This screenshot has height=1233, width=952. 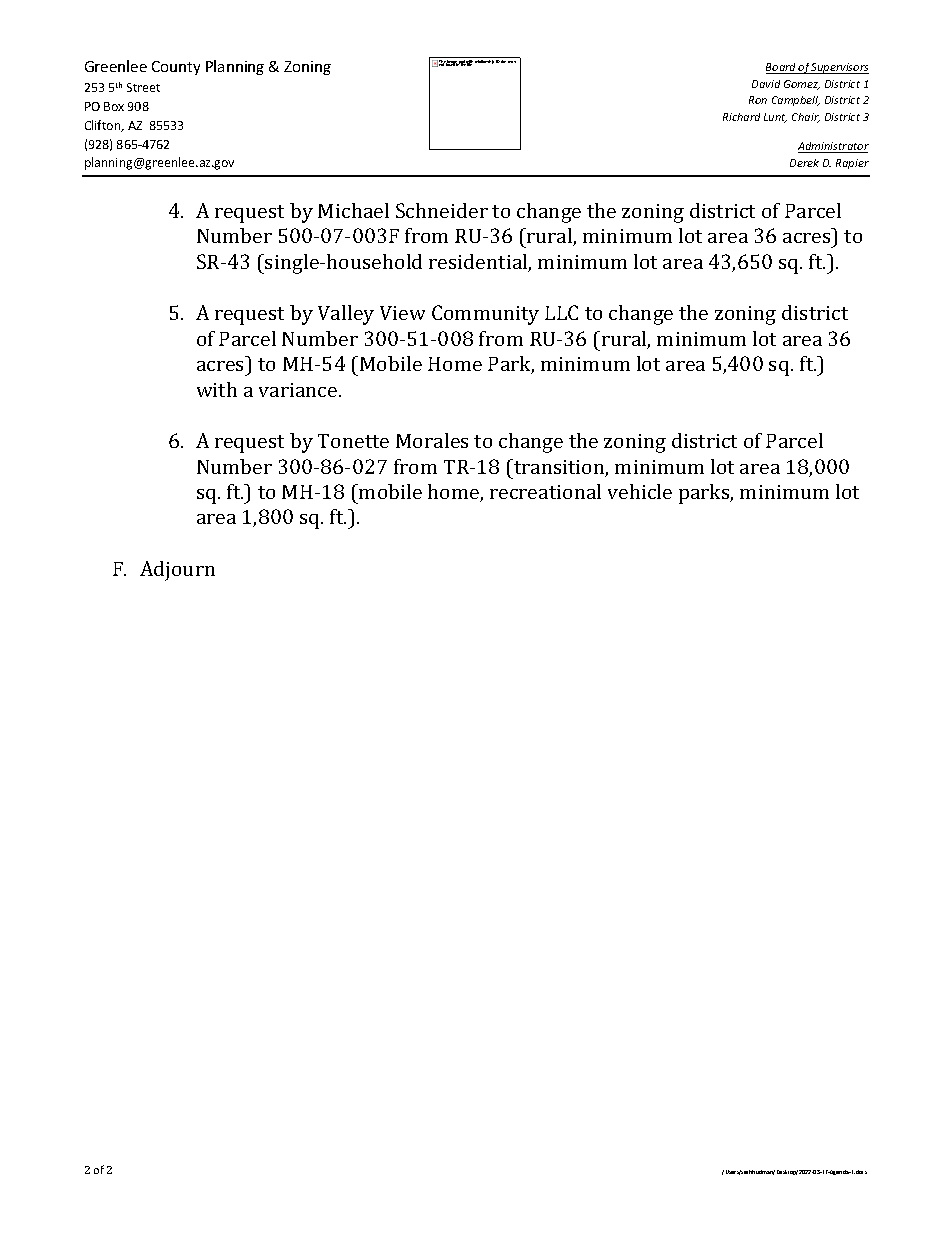 What do you see at coordinates (484, 62) in the screenshot?
I see `relationship` at bounding box center [484, 62].
